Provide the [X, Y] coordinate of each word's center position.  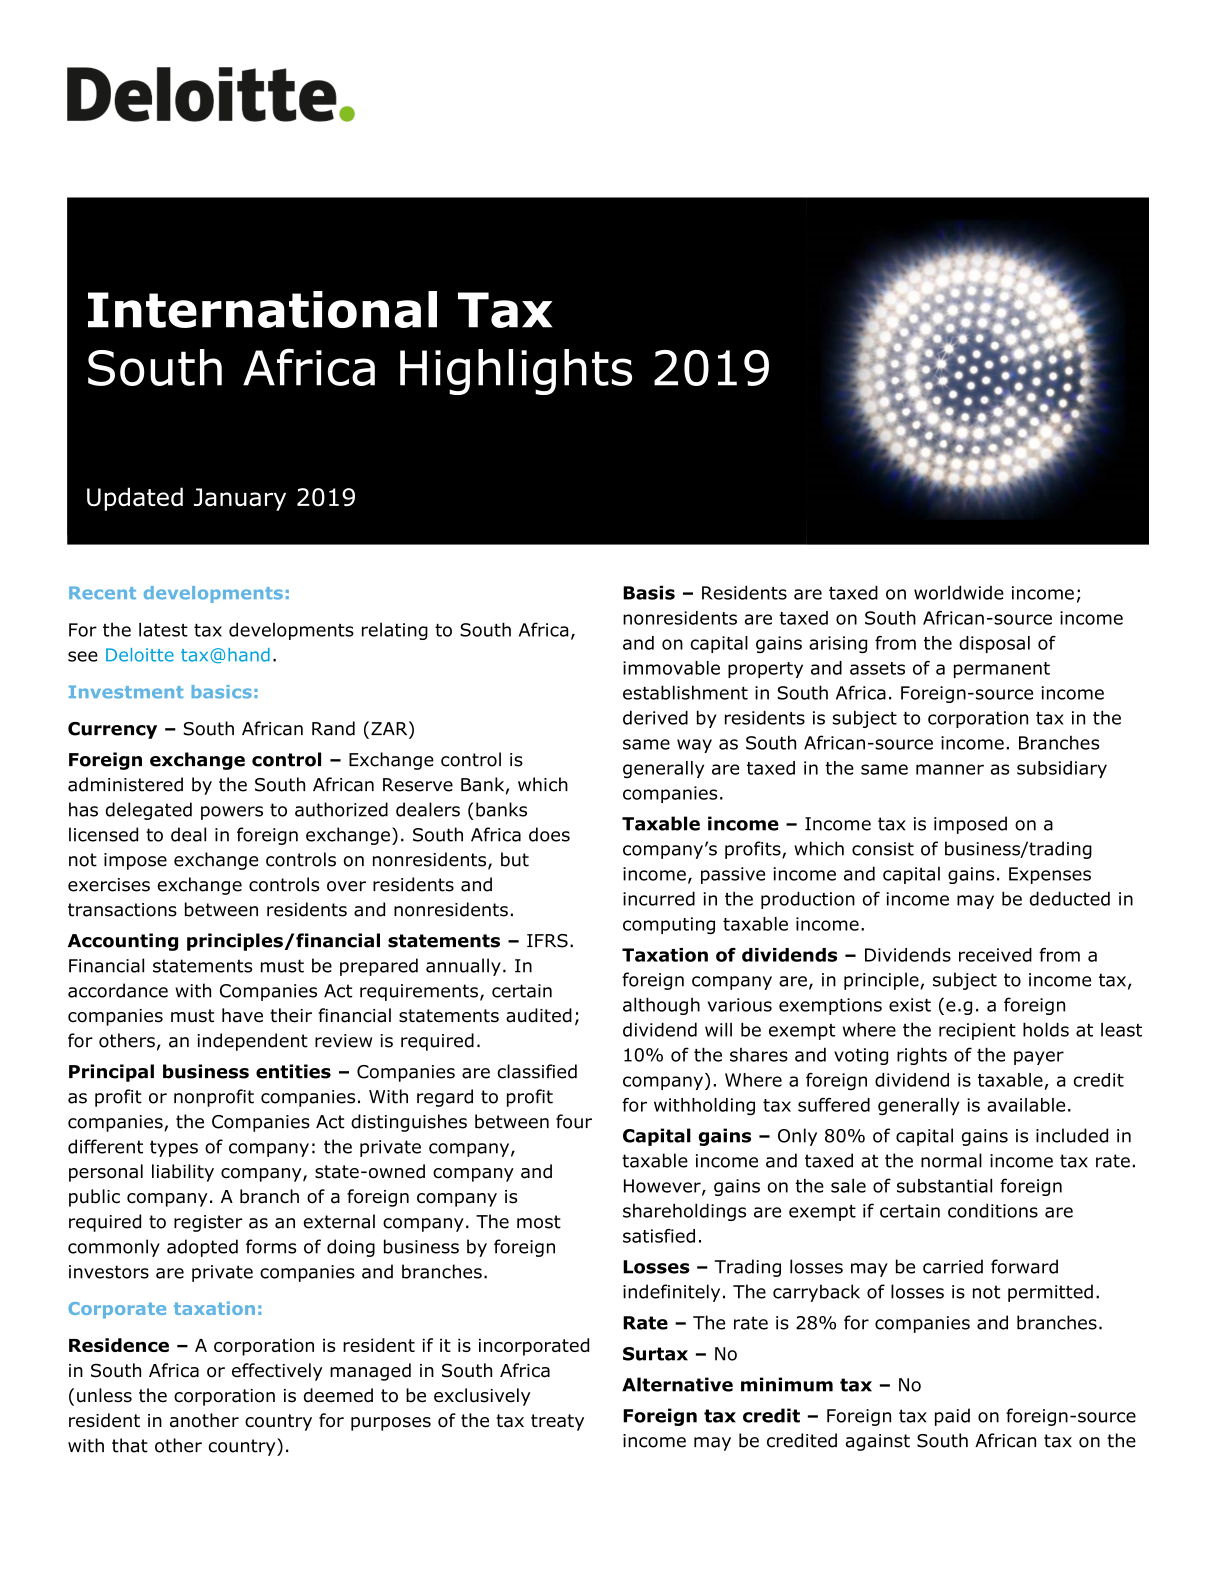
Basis [649, 592]
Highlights [516, 372]
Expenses [1050, 875]
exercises [109, 885]
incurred [659, 898]
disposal [994, 644]
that [130, 1445]
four [574, 1121]
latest [163, 629]
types [174, 1148]
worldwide [959, 592]
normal [951, 1160]
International [262, 309]
